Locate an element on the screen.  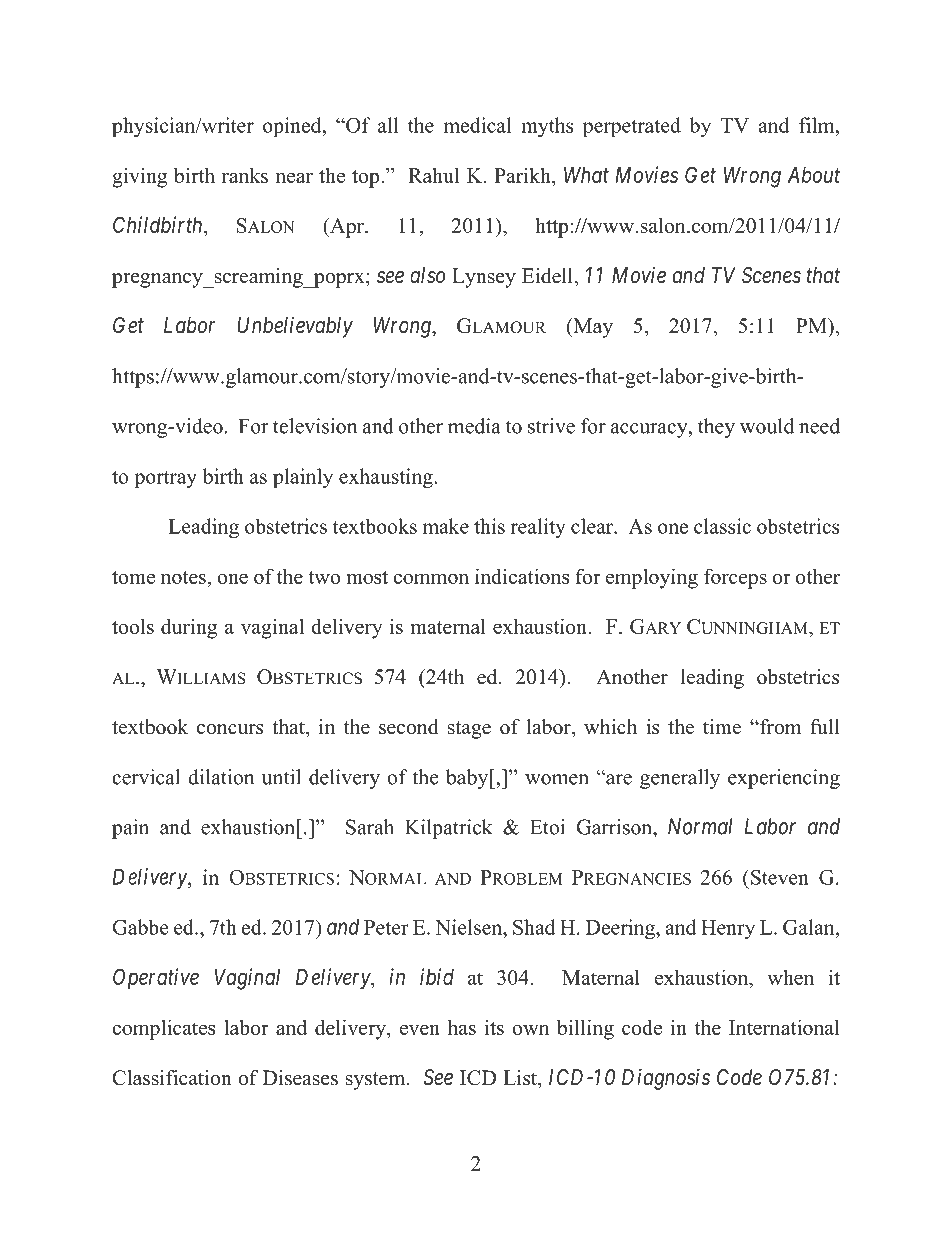
stage is located at coordinates (469, 730).
